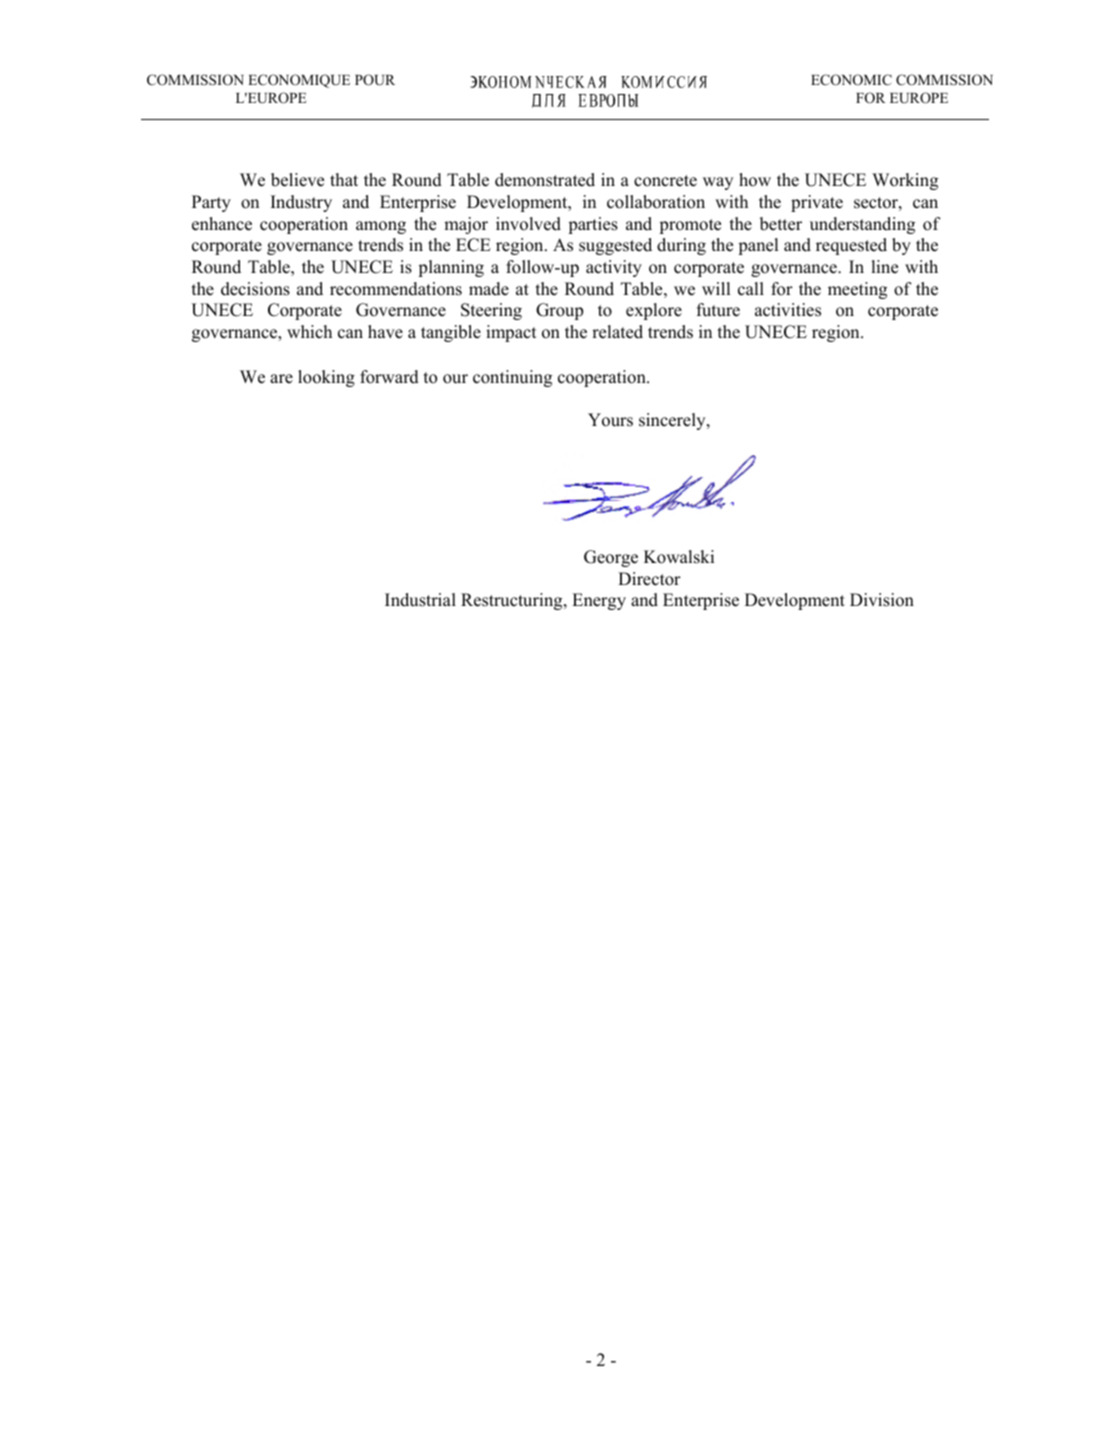 The height and width of the screenshot is (1432, 1106). Describe the element at coordinates (673, 421) in the screenshot. I see `sincerely` at that location.
